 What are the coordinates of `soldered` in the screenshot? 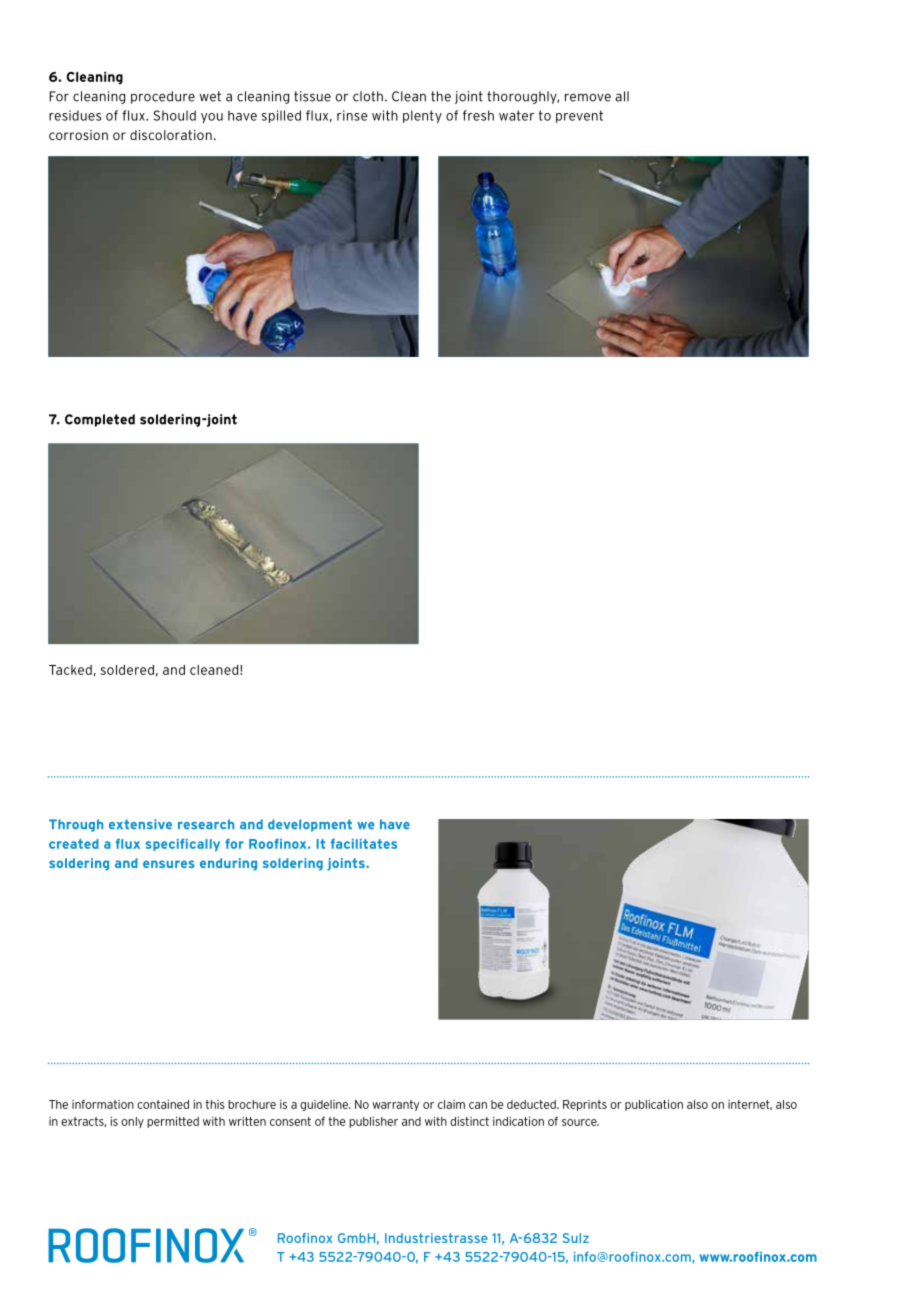 It's located at (127, 670).
